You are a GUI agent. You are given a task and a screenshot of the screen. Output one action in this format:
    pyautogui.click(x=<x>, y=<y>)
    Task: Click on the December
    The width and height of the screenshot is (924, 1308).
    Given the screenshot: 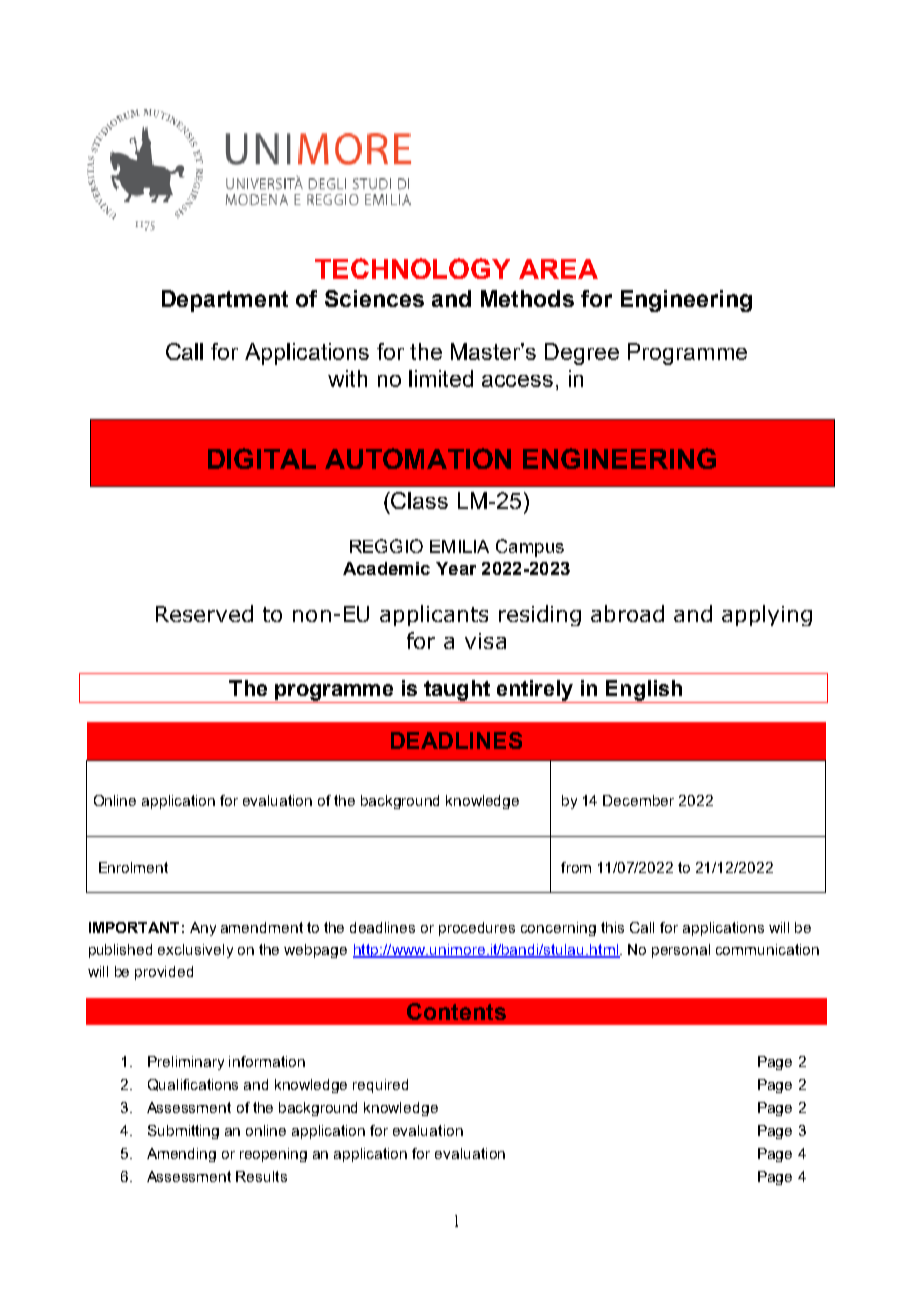 What is the action you would take?
    pyautogui.click(x=638, y=800)
